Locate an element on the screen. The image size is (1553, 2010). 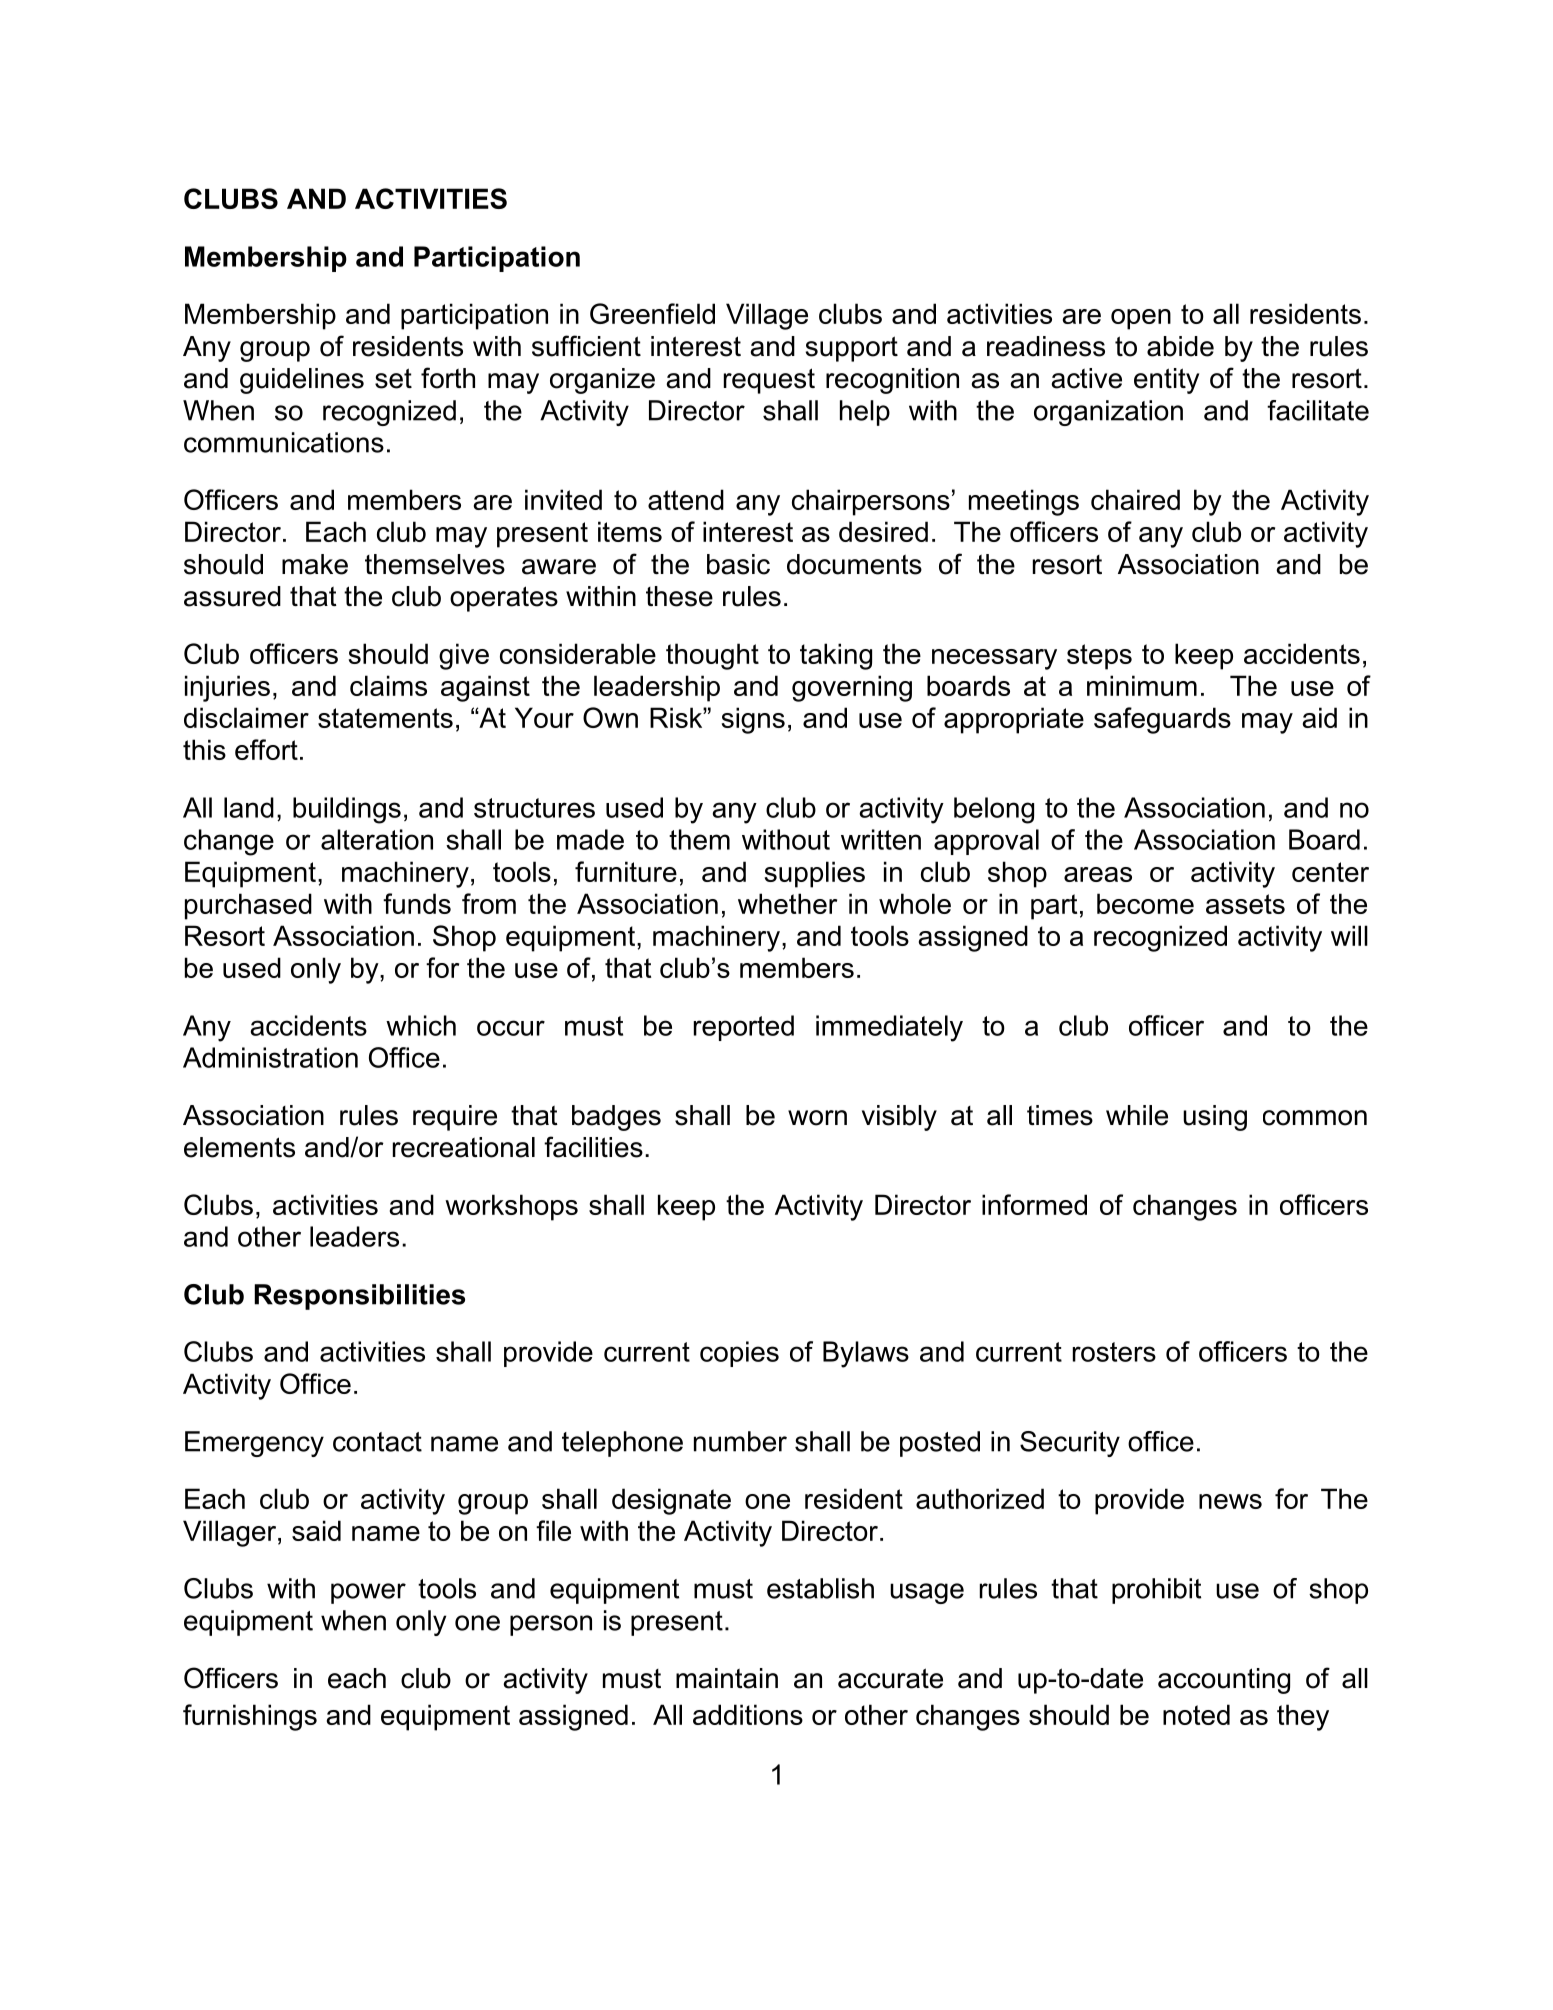
furnishings is located at coordinates (250, 1717).
